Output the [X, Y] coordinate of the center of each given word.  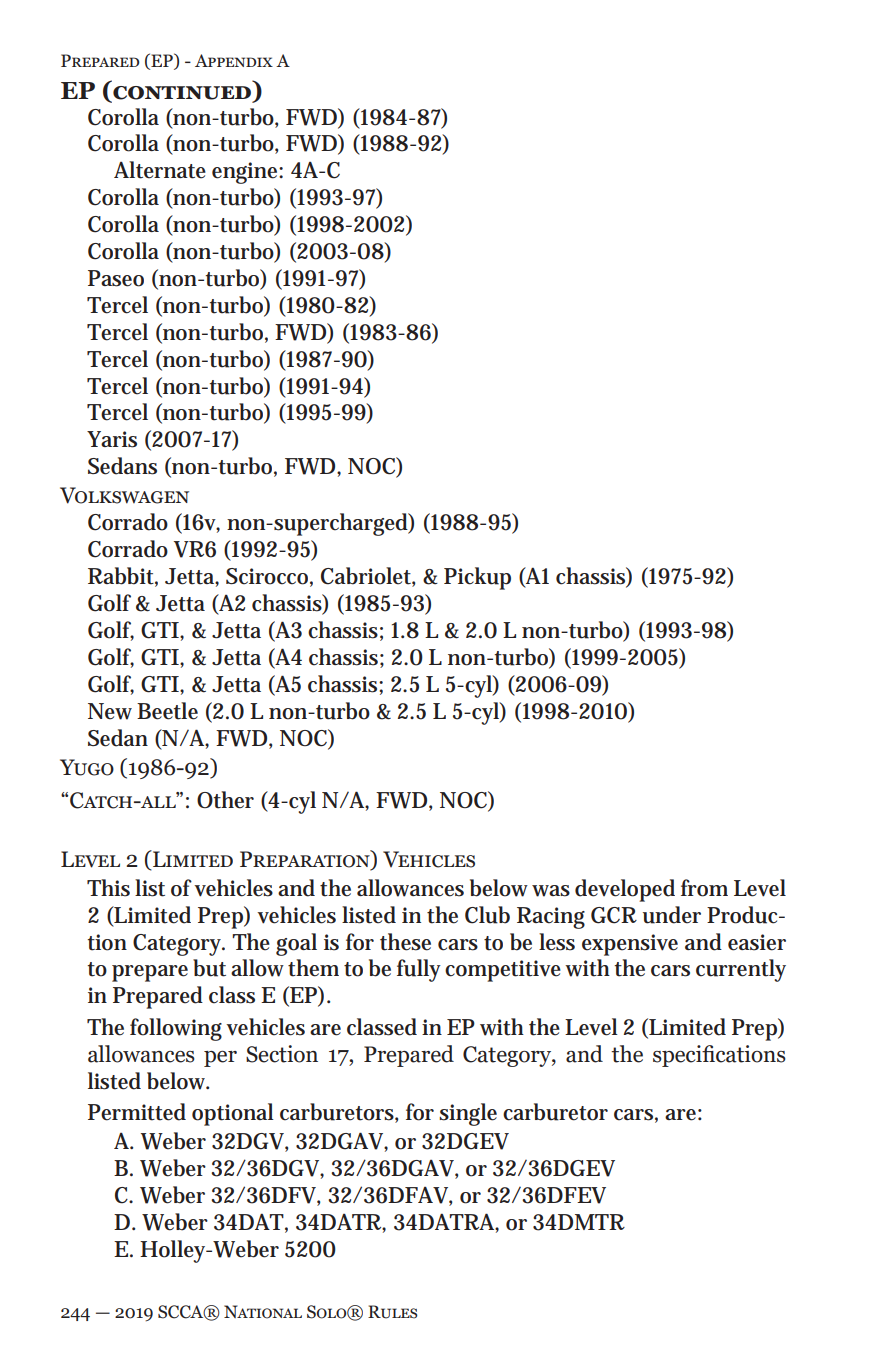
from [704, 888]
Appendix [234, 60]
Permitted [137, 1112]
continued [182, 94]
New [110, 711]
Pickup [477, 578]
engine [246, 173]
